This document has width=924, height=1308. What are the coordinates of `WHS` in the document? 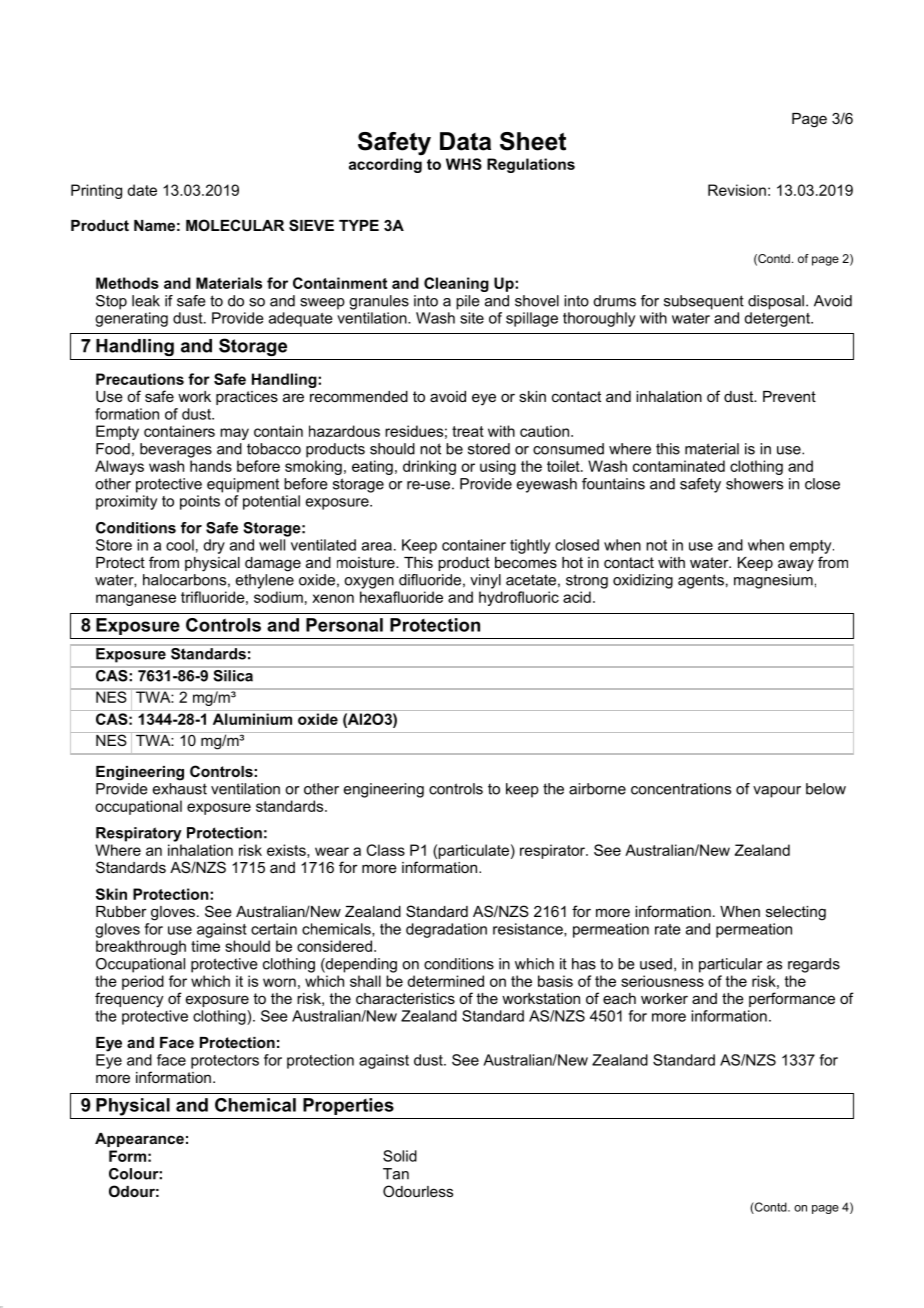 It's located at (464, 164).
